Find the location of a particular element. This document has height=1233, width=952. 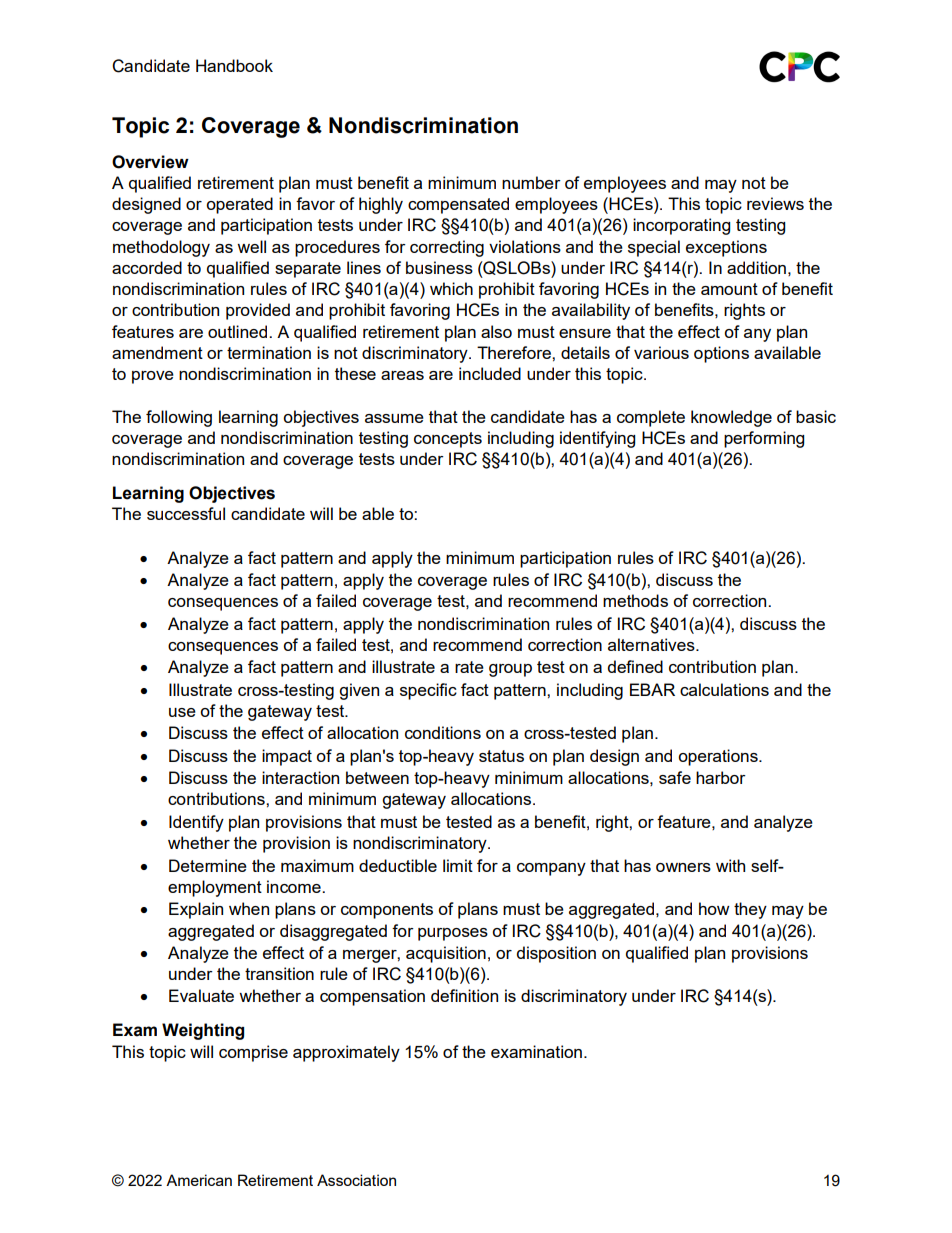

calculations is located at coordinates (724, 689).
